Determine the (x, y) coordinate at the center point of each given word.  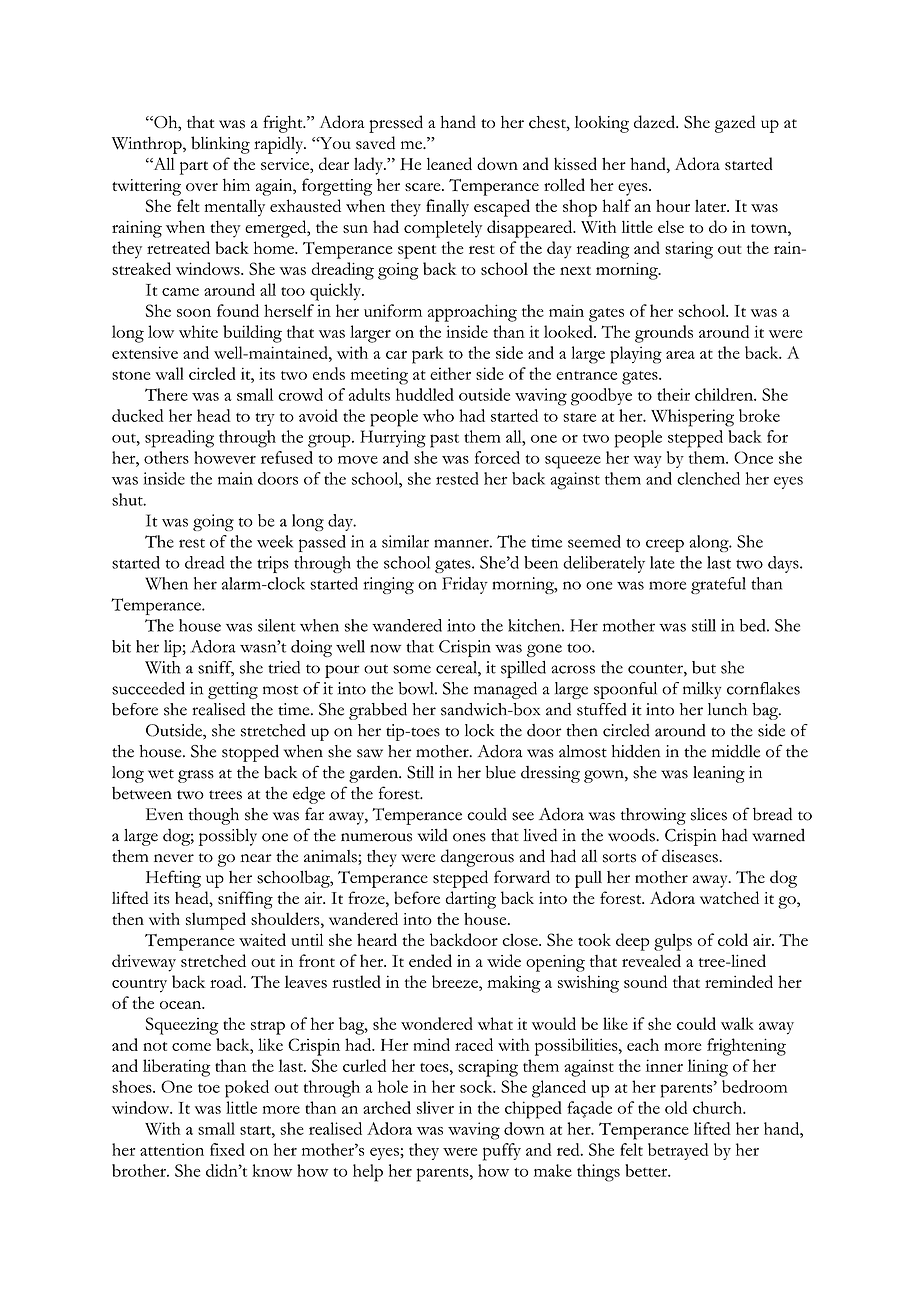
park (428, 355)
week (275, 541)
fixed (227, 1149)
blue (501, 772)
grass (196, 776)
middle (736, 751)
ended (430, 960)
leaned (449, 163)
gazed (735, 124)
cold (733, 939)
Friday (465, 585)
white (198, 331)
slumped (216, 921)
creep (665, 545)
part (194, 168)
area (680, 355)
